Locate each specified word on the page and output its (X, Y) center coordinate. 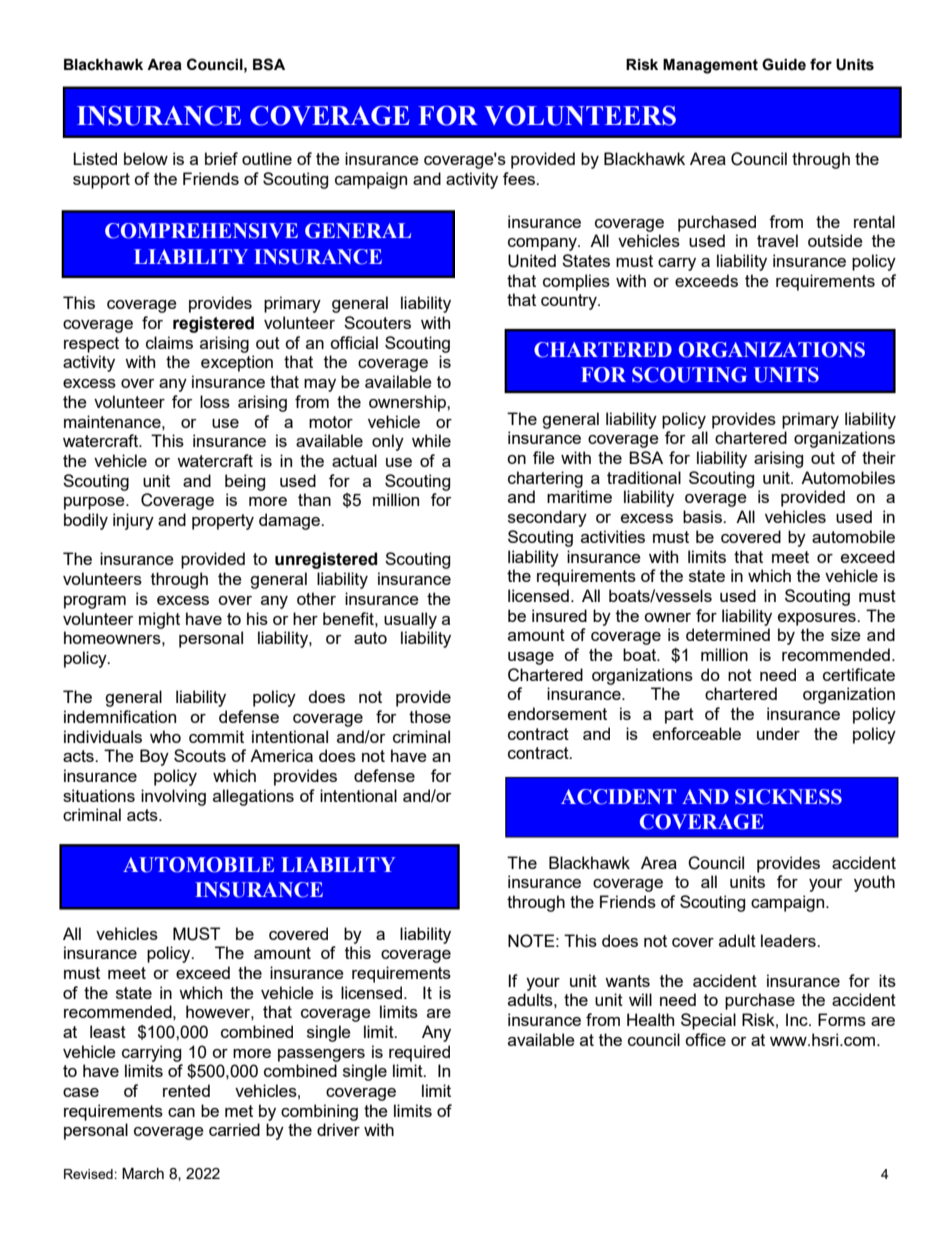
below (146, 158)
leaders (789, 940)
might (159, 620)
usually (410, 620)
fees (520, 178)
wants (627, 981)
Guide (784, 64)
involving (173, 797)
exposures (818, 619)
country (570, 302)
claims (169, 342)
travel (777, 240)
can (181, 1112)
